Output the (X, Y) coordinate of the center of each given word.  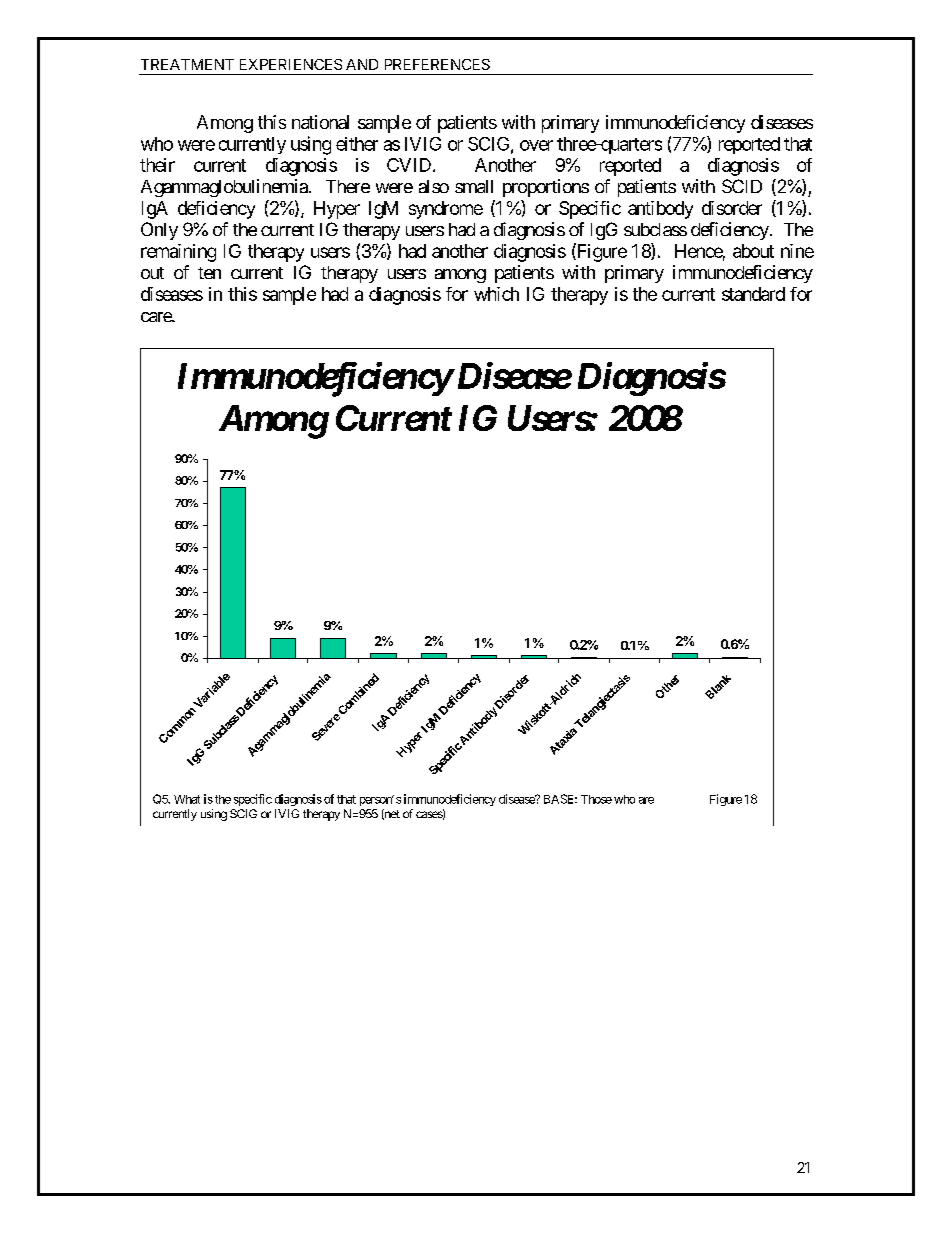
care (157, 317)
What (187, 799)
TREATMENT (187, 64)
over (536, 145)
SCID (742, 186)
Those (596, 799)
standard (753, 294)
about (753, 251)
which (496, 294)
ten (209, 273)
